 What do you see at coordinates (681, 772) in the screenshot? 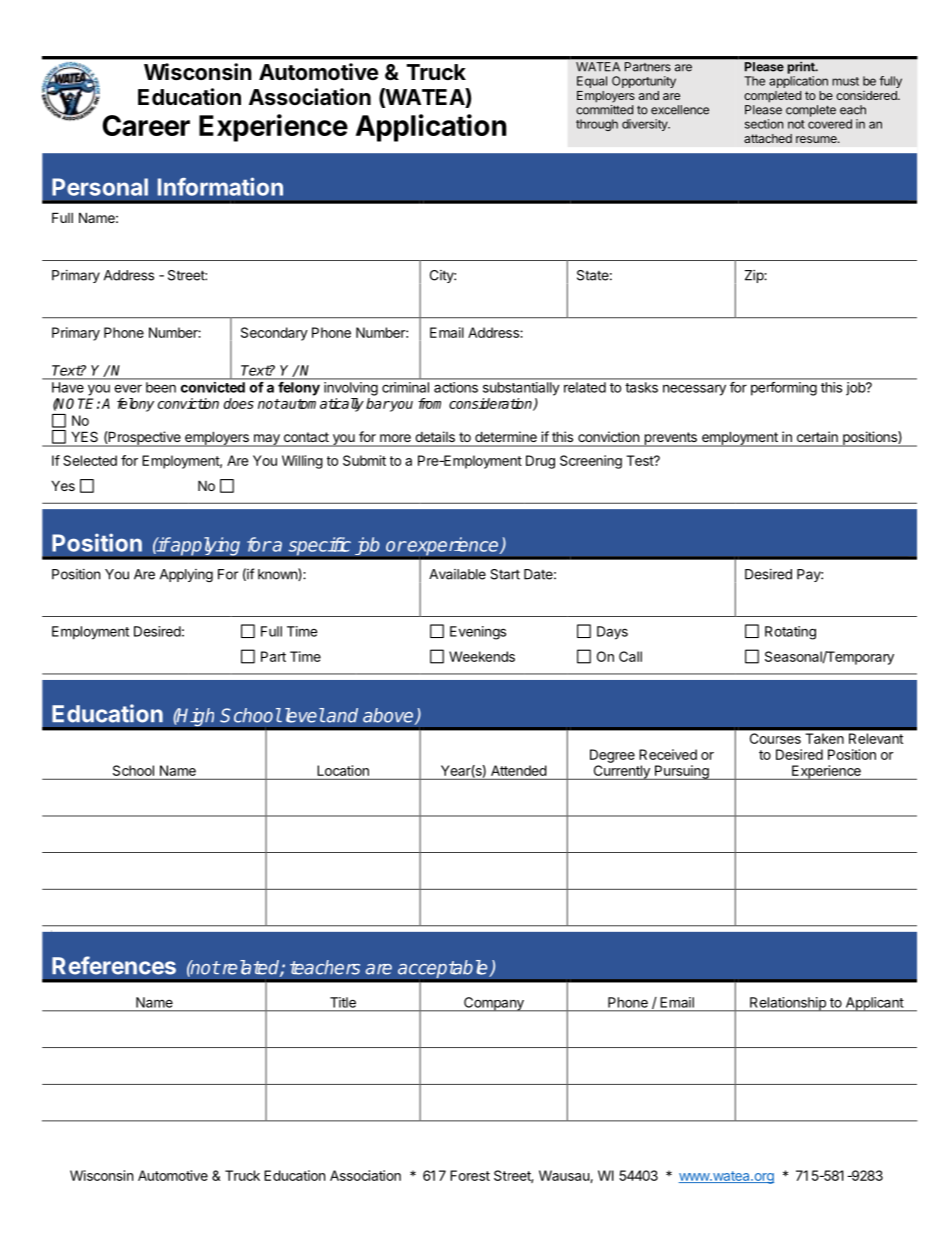
I see `Pursuing` at bounding box center [681, 772].
